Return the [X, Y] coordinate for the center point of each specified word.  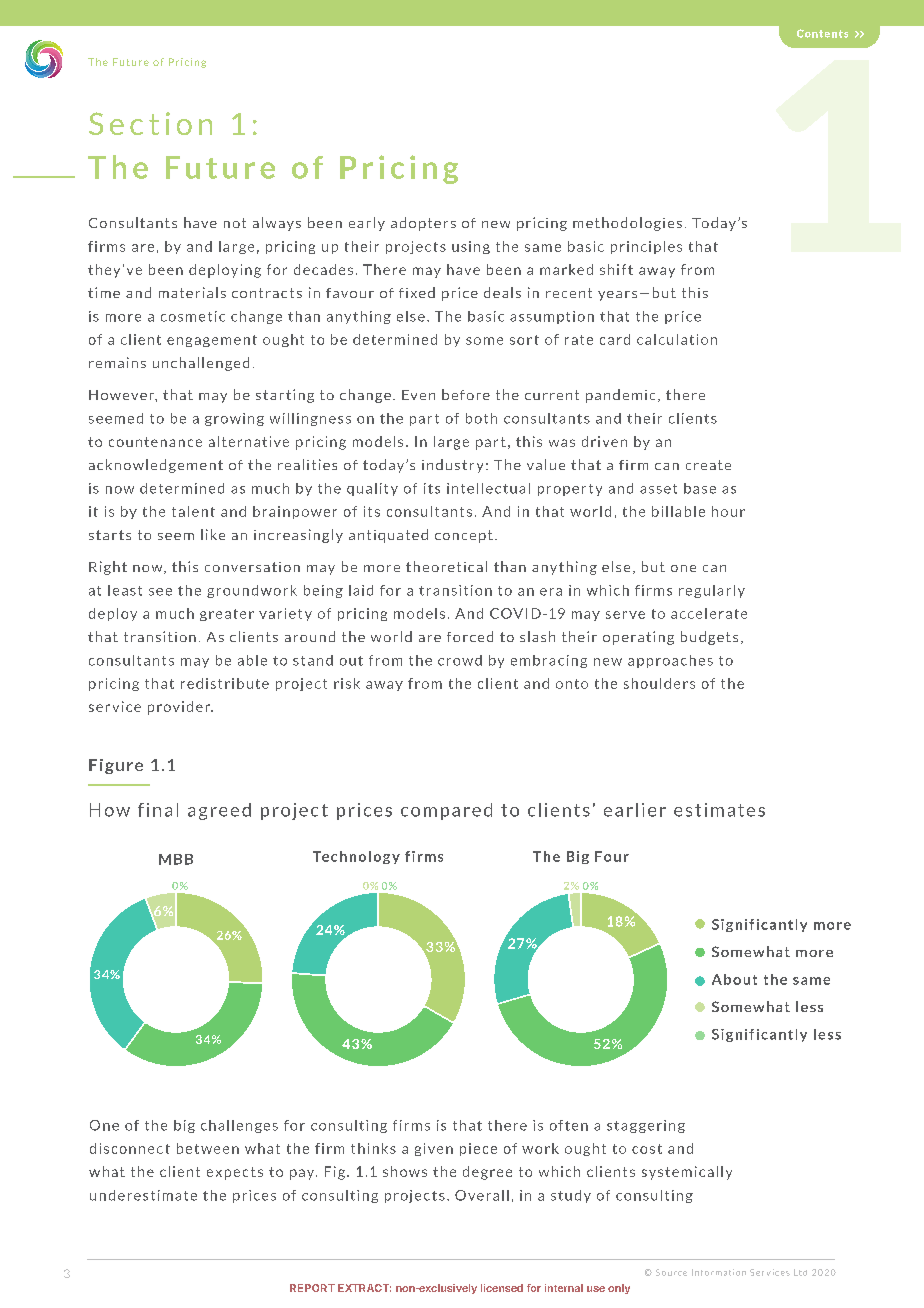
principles [646, 247]
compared [446, 811]
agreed [219, 811]
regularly [712, 591]
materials [192, 292]
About [734, 979]
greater [227, 615]
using [471, 247]
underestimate [143, 1195]
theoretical [446, 566]
